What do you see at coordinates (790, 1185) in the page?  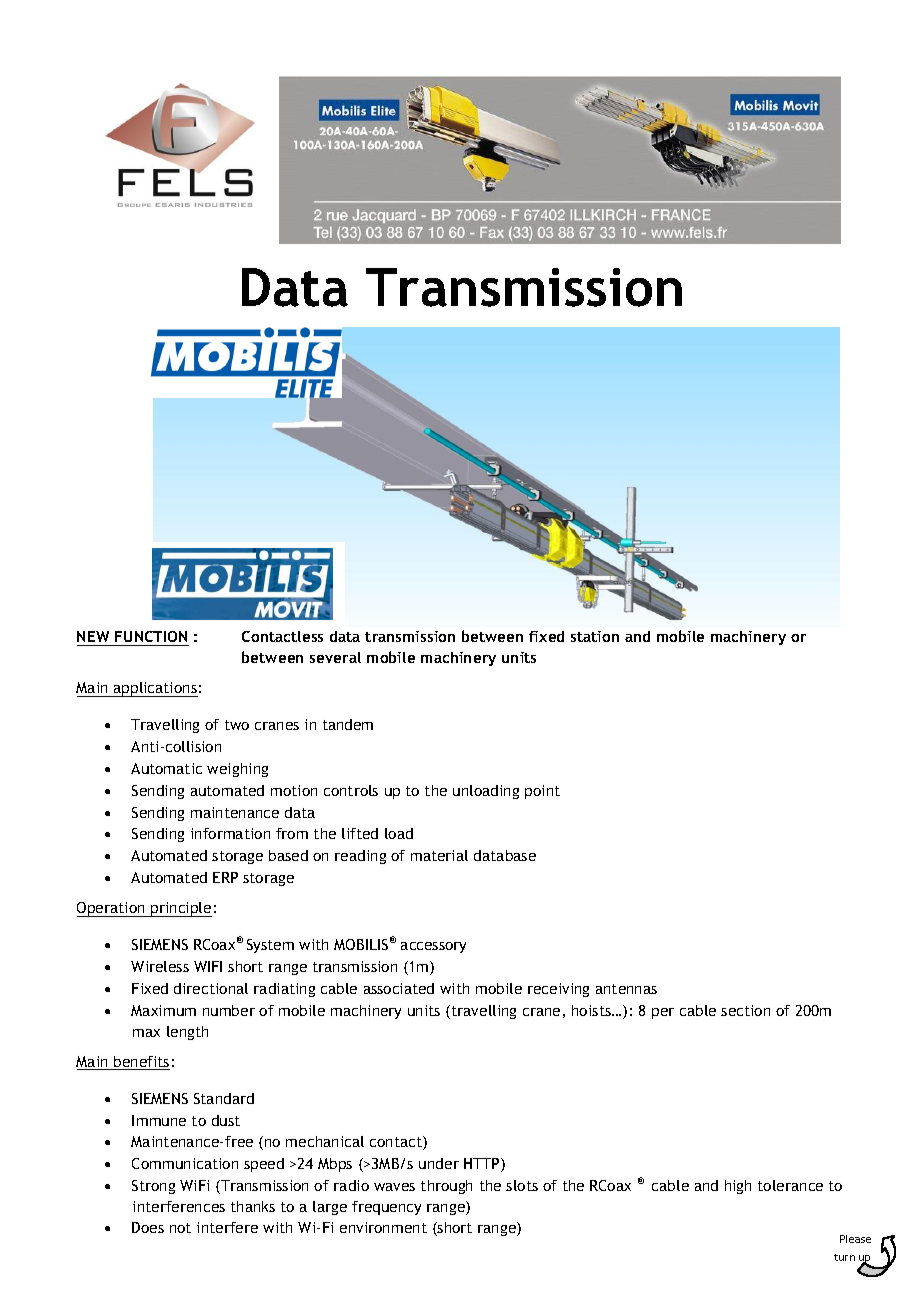 I see `tolerance` at bounding box center [790, 1185].
